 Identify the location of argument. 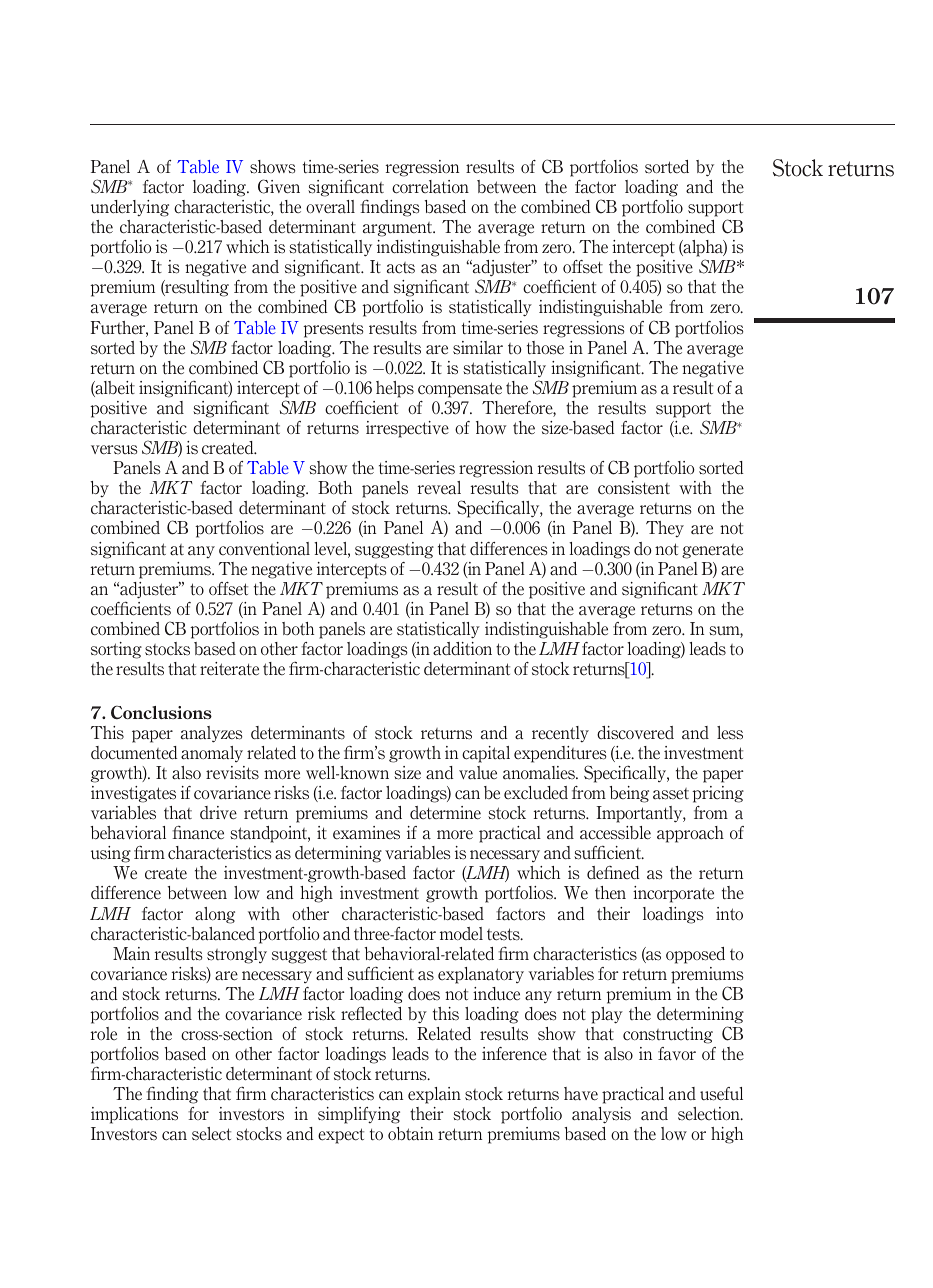
(399, 229).
